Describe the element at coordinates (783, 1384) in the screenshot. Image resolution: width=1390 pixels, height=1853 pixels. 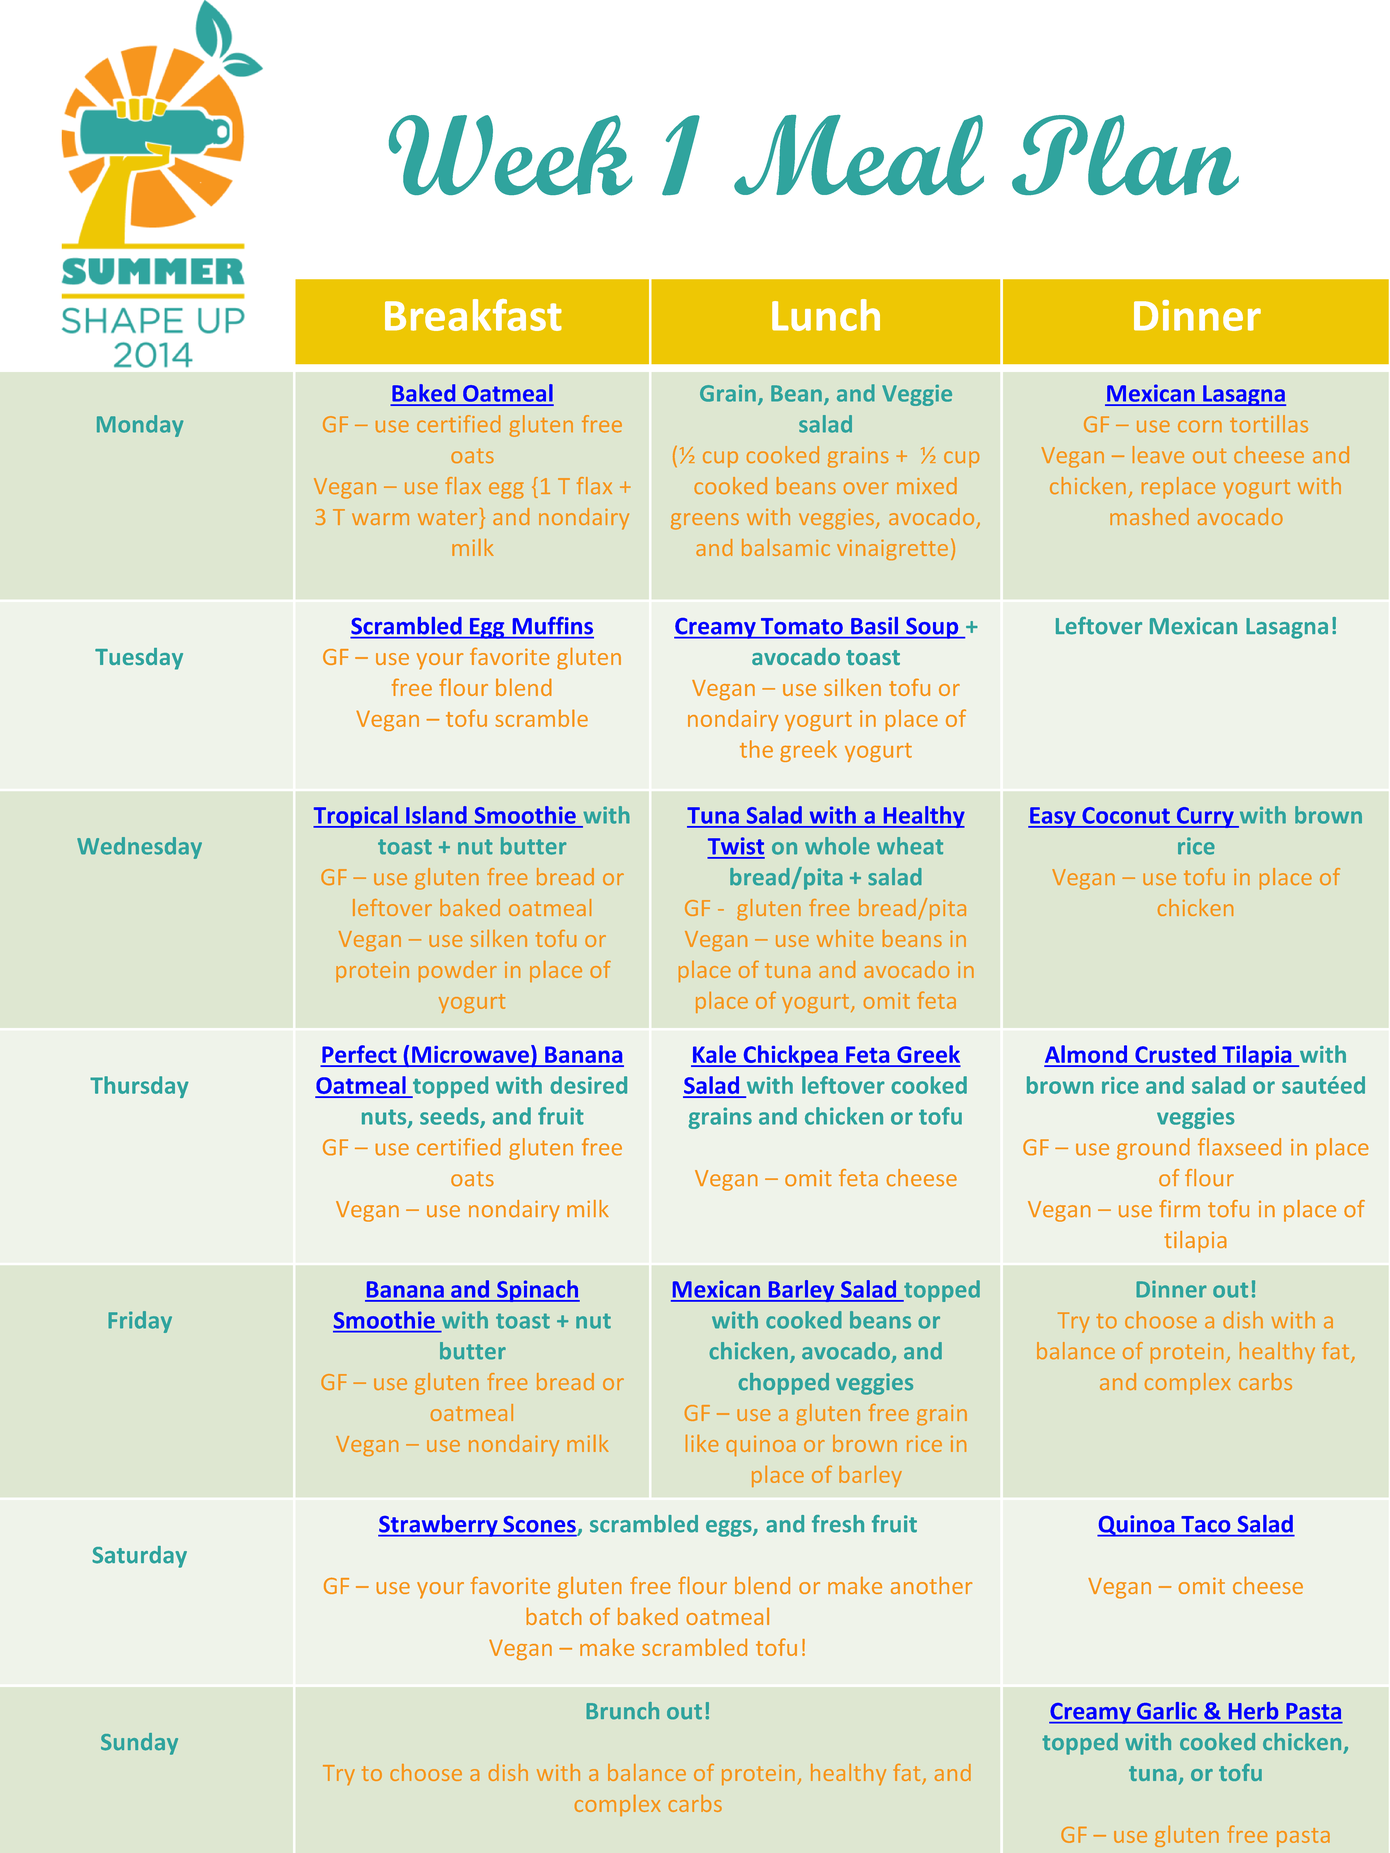
I see `chopped` at that location.
